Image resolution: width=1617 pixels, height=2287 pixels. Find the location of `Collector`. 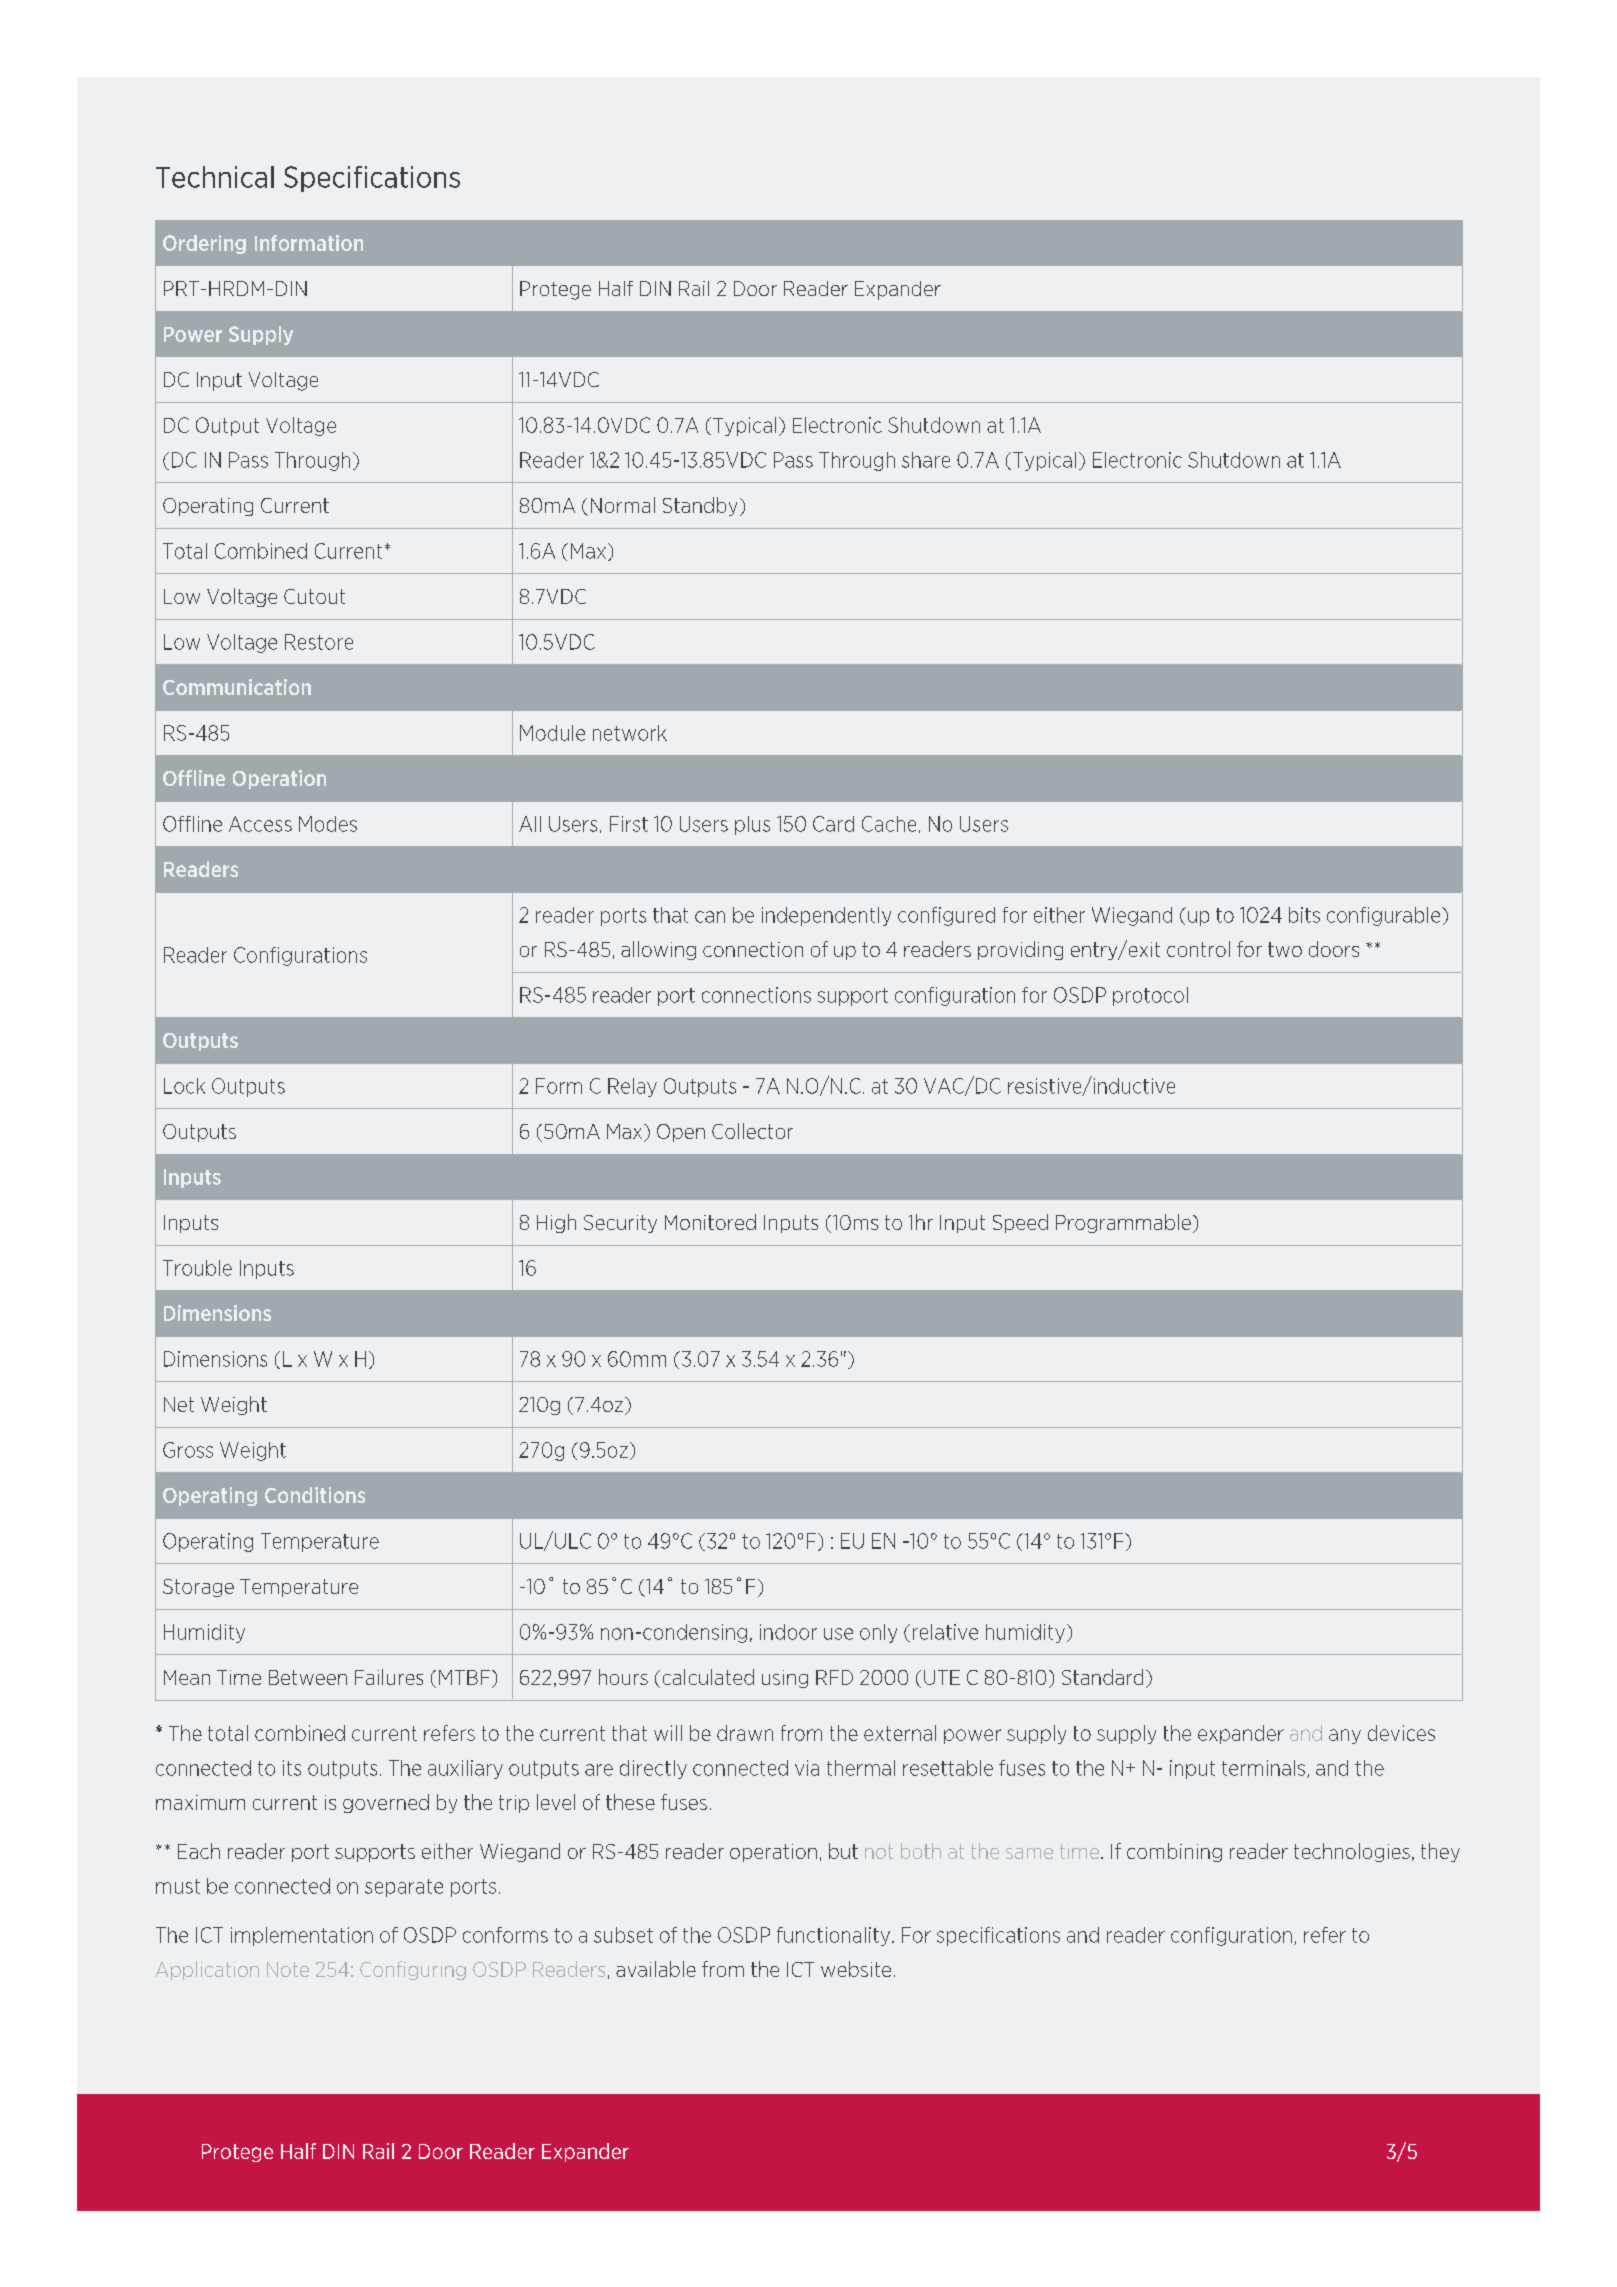

Collector is located at coordinates (752, 1131).
